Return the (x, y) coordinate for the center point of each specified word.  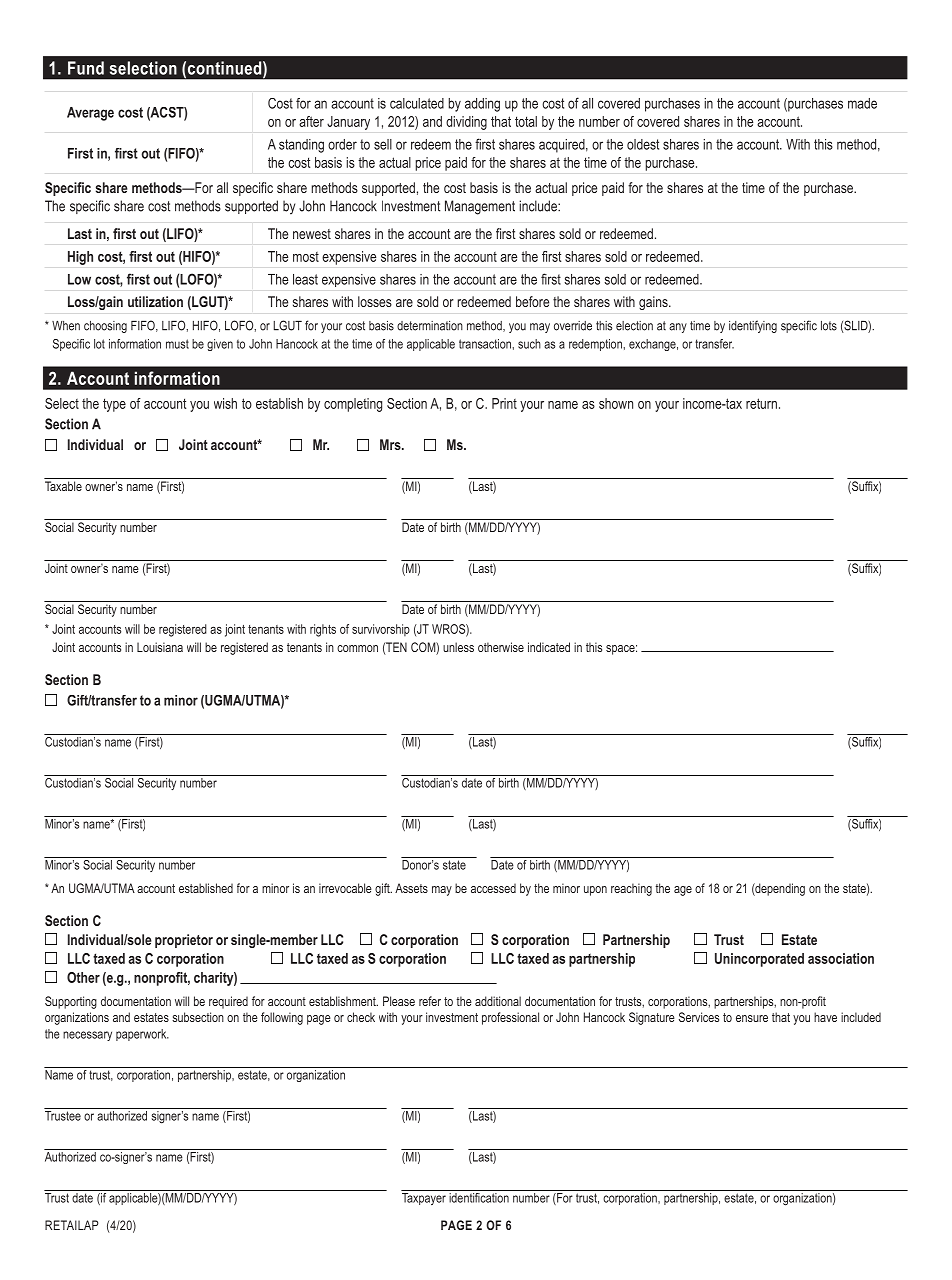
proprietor (184, 941)
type (114, 405)
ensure (752, 1018)
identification (479, 1196)
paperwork (142, 1035)
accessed (493, 888)
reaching (631, 889)
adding (482, 105)
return (761, 403)
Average (90, 114)
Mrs (391, 444)
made (862, 103)
